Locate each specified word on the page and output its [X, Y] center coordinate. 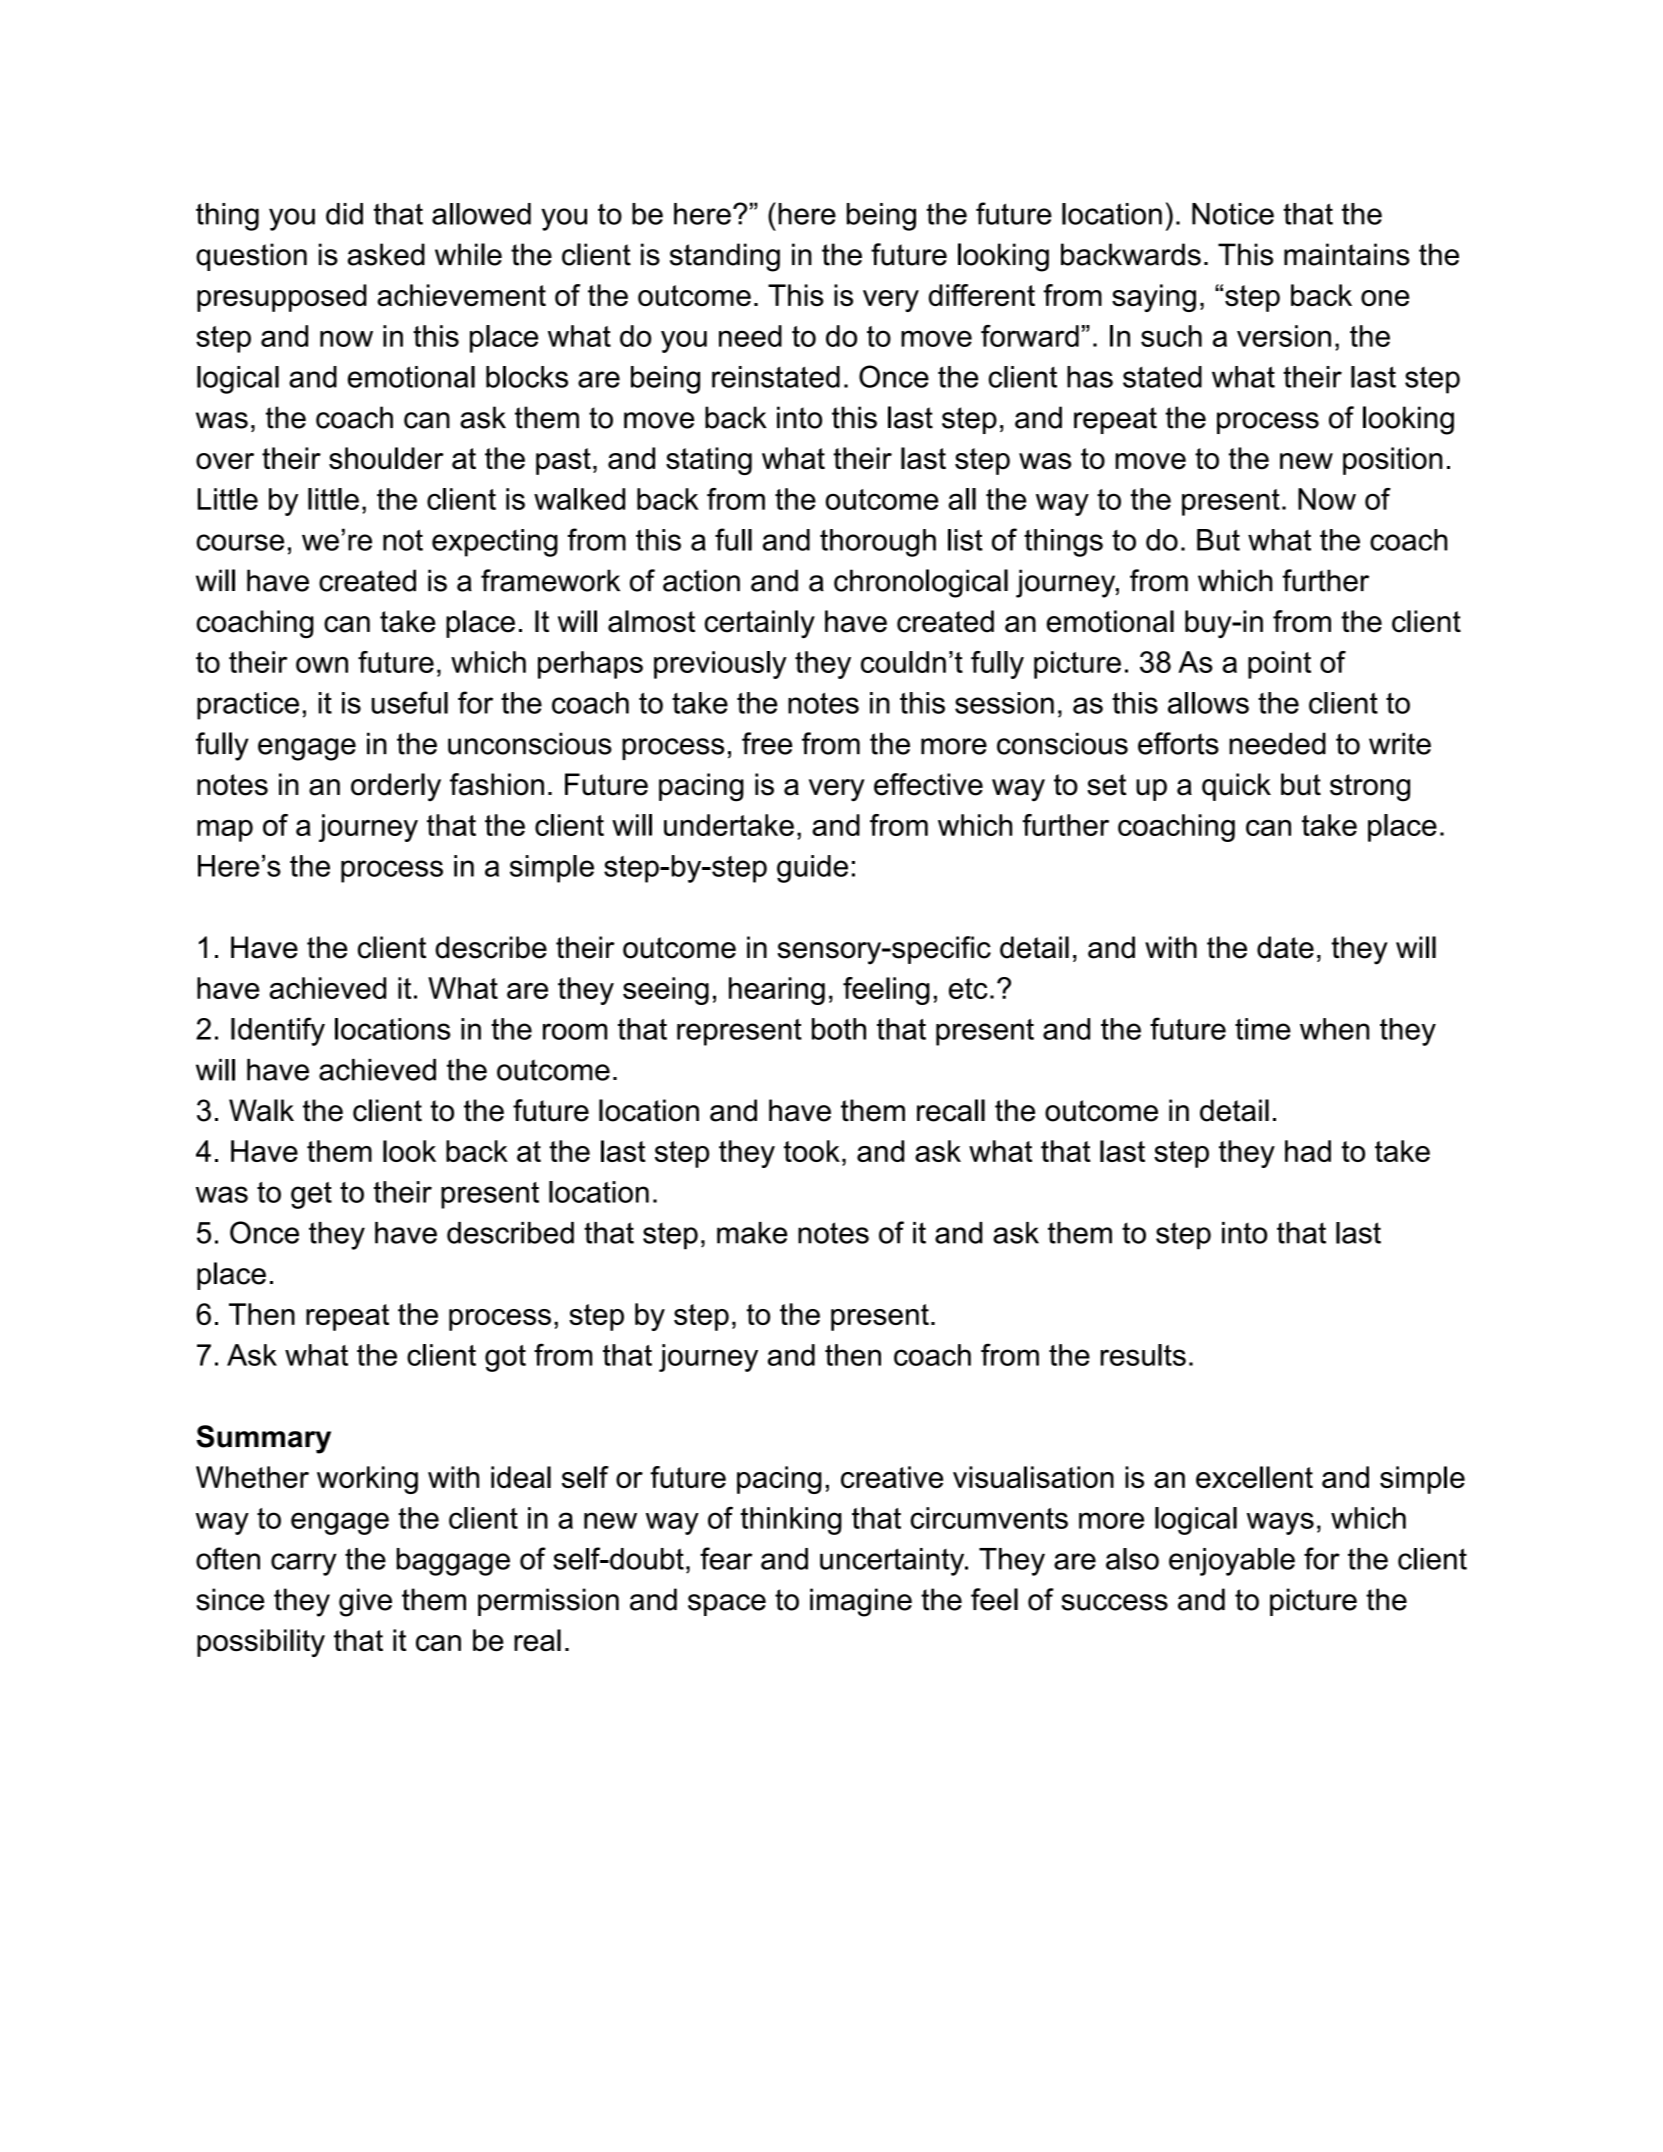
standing [725, 257]
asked [386, 254]
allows [1208, 703]
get [311, 1195]
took [812, 1151]
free [767, 743]
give [365, 1602]
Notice [1233, 214]
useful [410, 702]
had [1308, 1151]
